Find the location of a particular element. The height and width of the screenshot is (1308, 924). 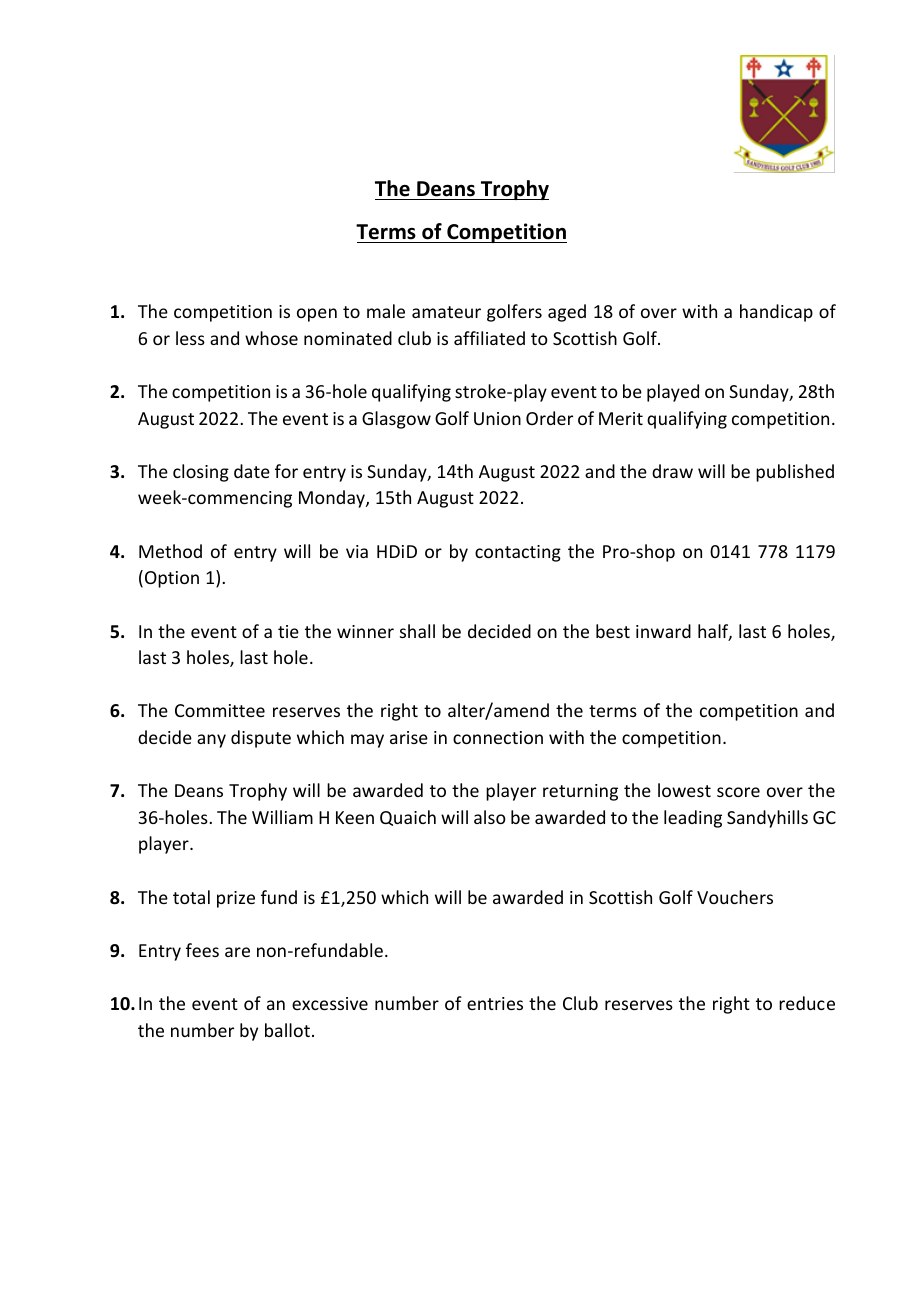

inward is located at coordinates (663, 631).
